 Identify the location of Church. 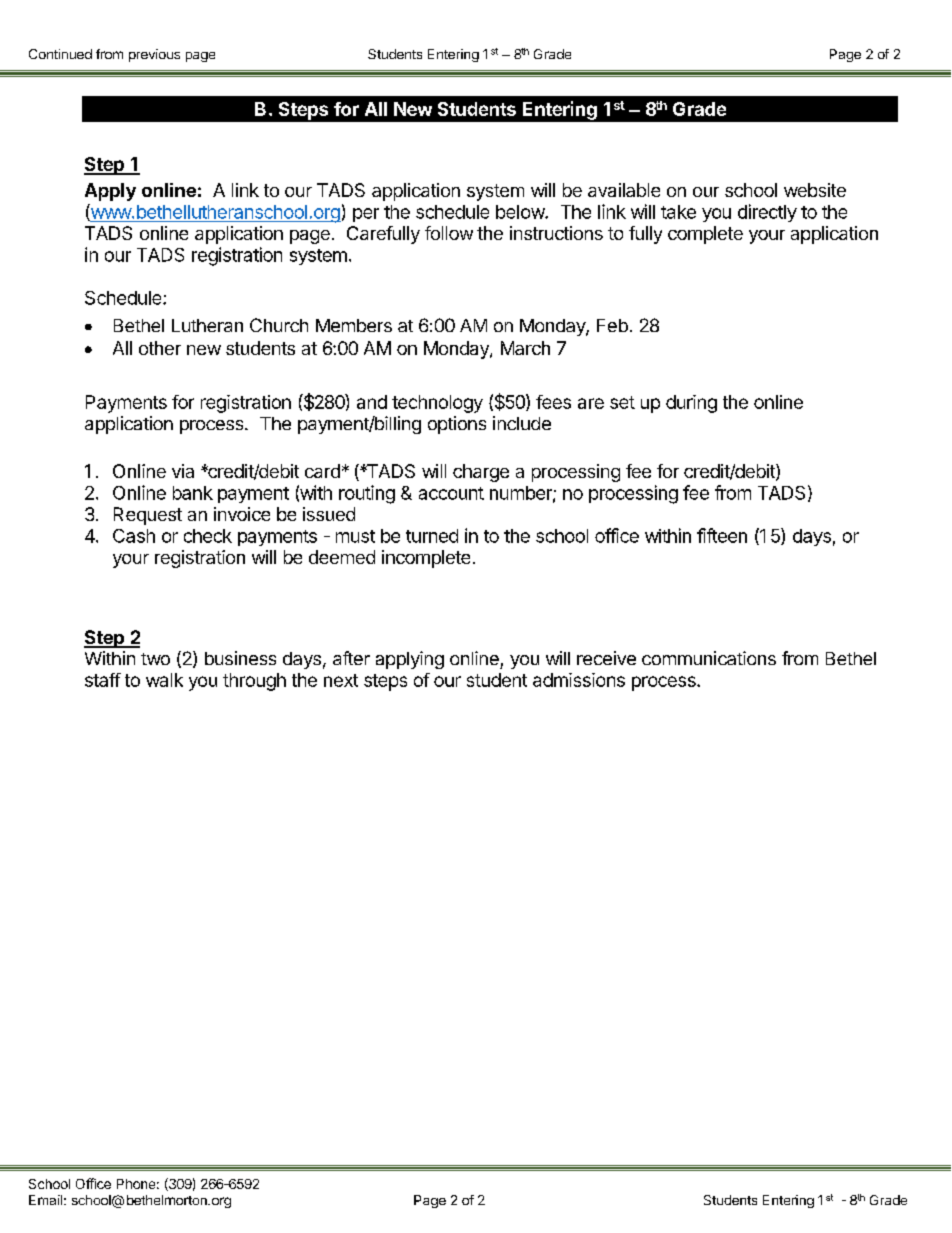
(279, 325).
